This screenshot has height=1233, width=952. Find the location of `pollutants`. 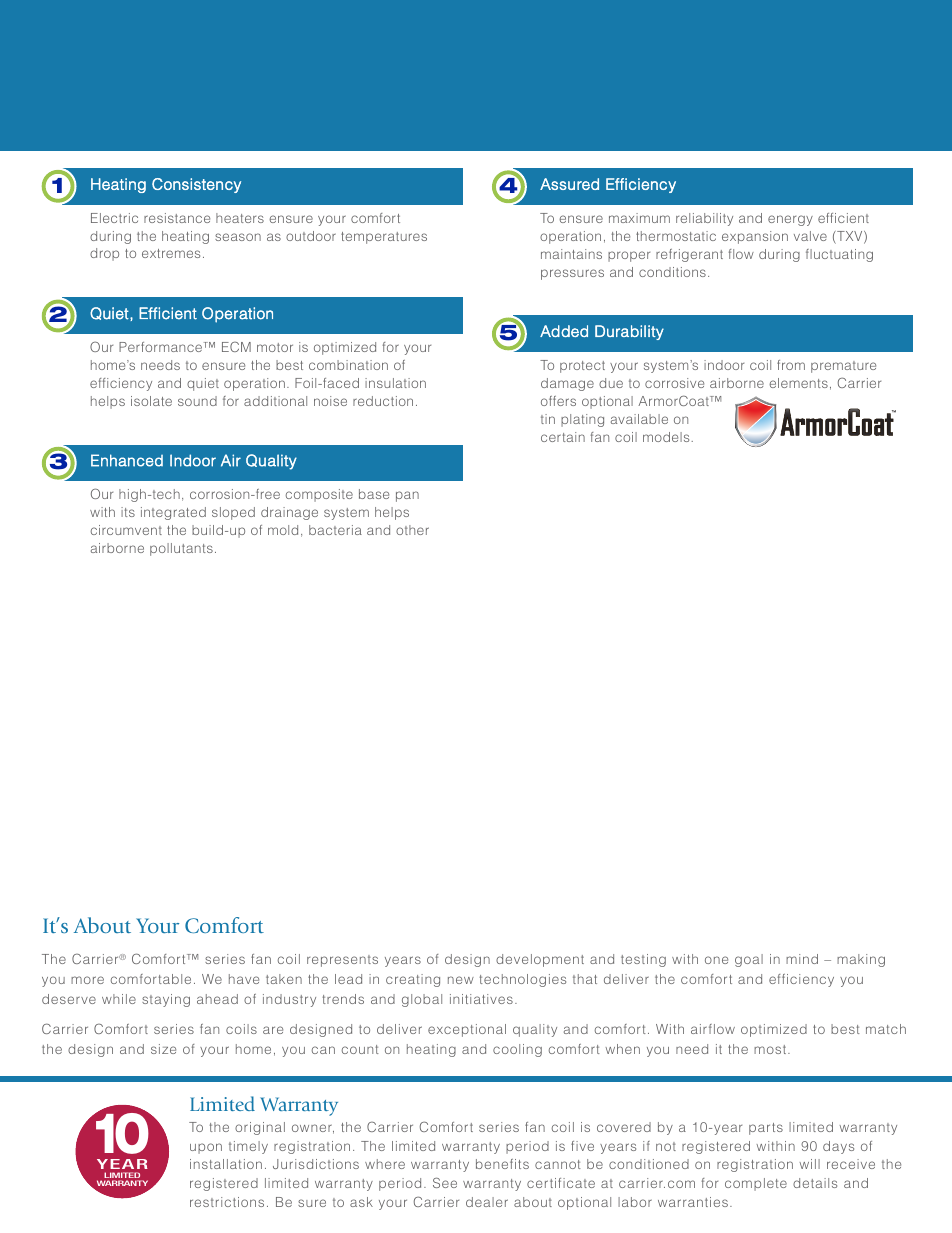

pollutants is located at coordinates (181, 549).
